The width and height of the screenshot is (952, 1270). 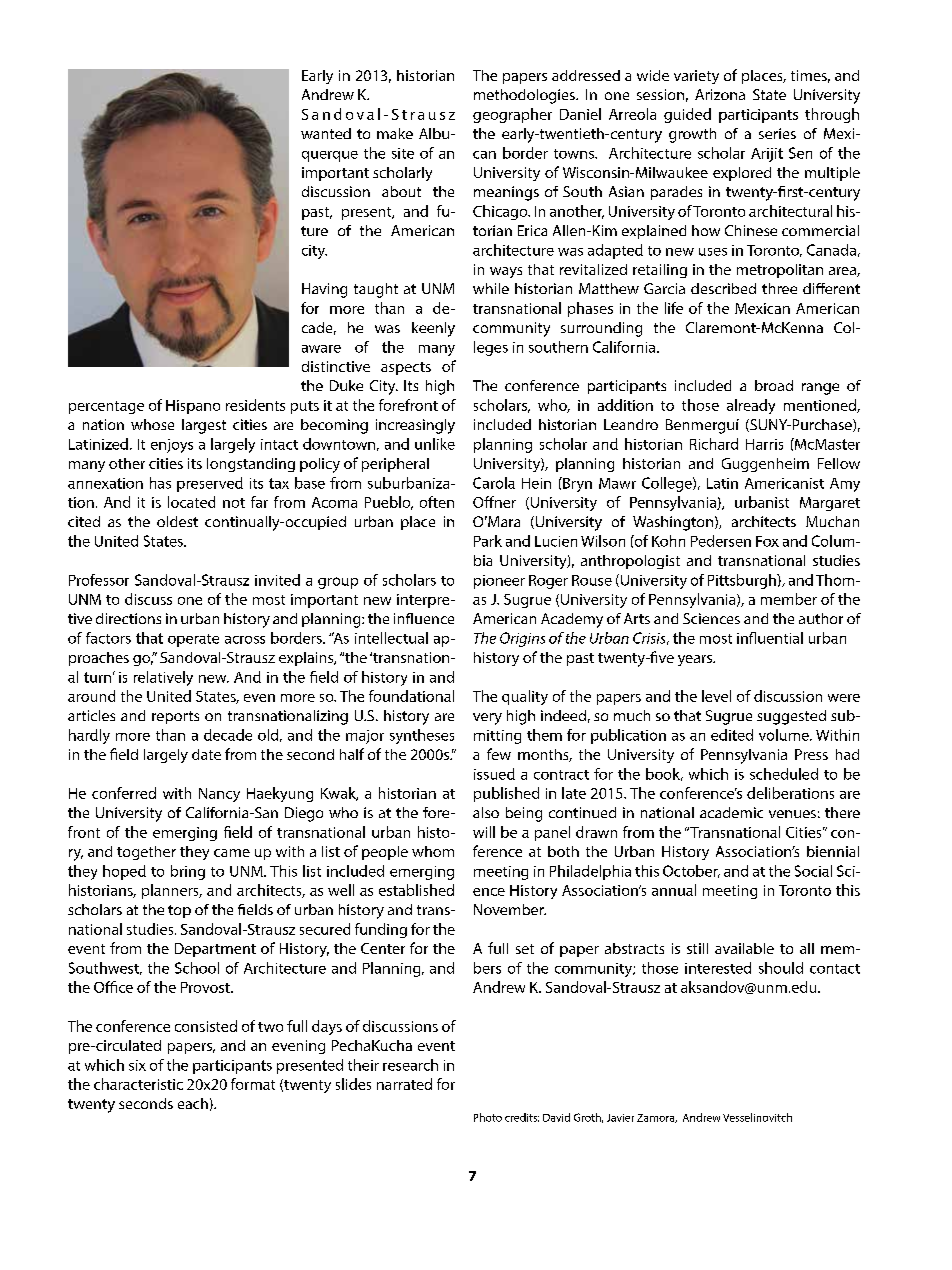 I want to click on Harris, so click(x=764, y=444).
